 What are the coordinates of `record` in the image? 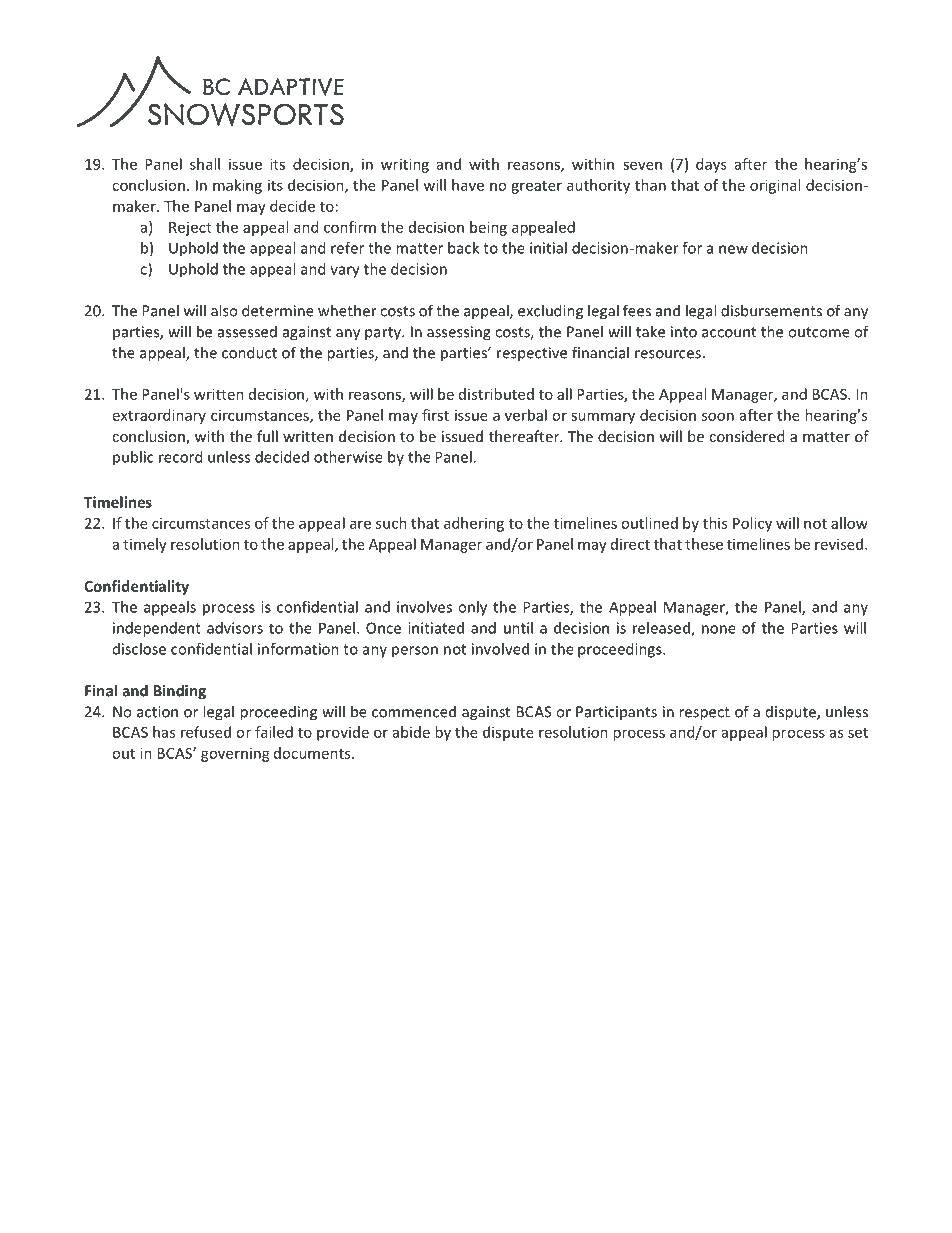 It's located at (180, 457).
